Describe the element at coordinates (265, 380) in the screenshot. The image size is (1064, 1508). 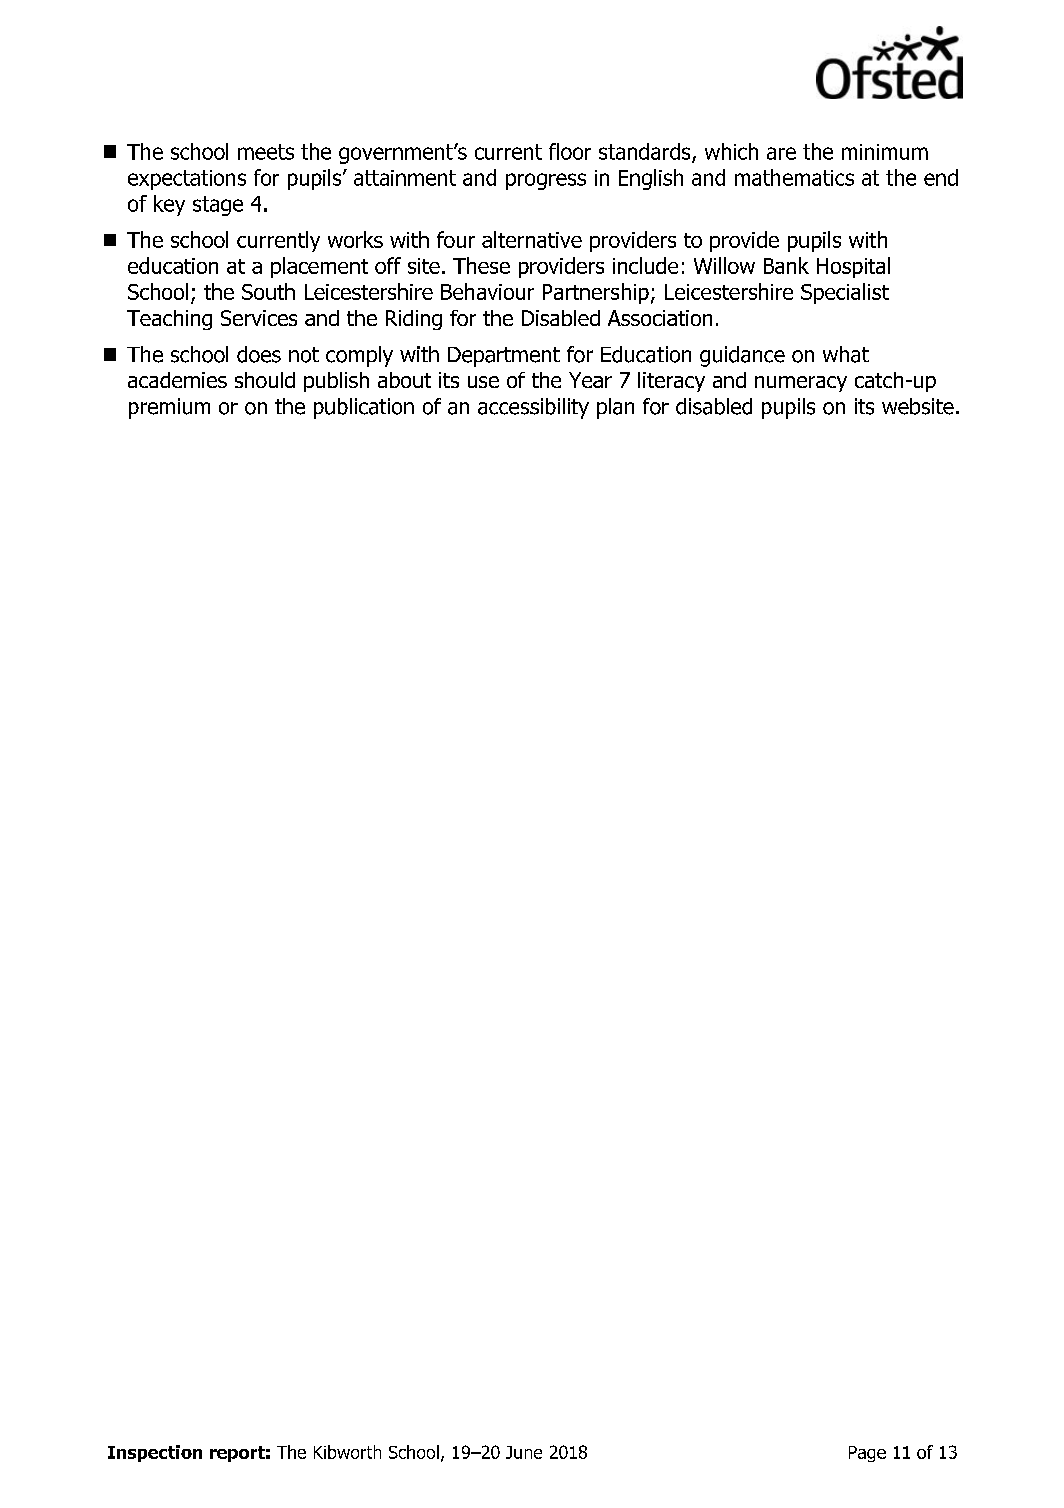
I see `should` at that location.
